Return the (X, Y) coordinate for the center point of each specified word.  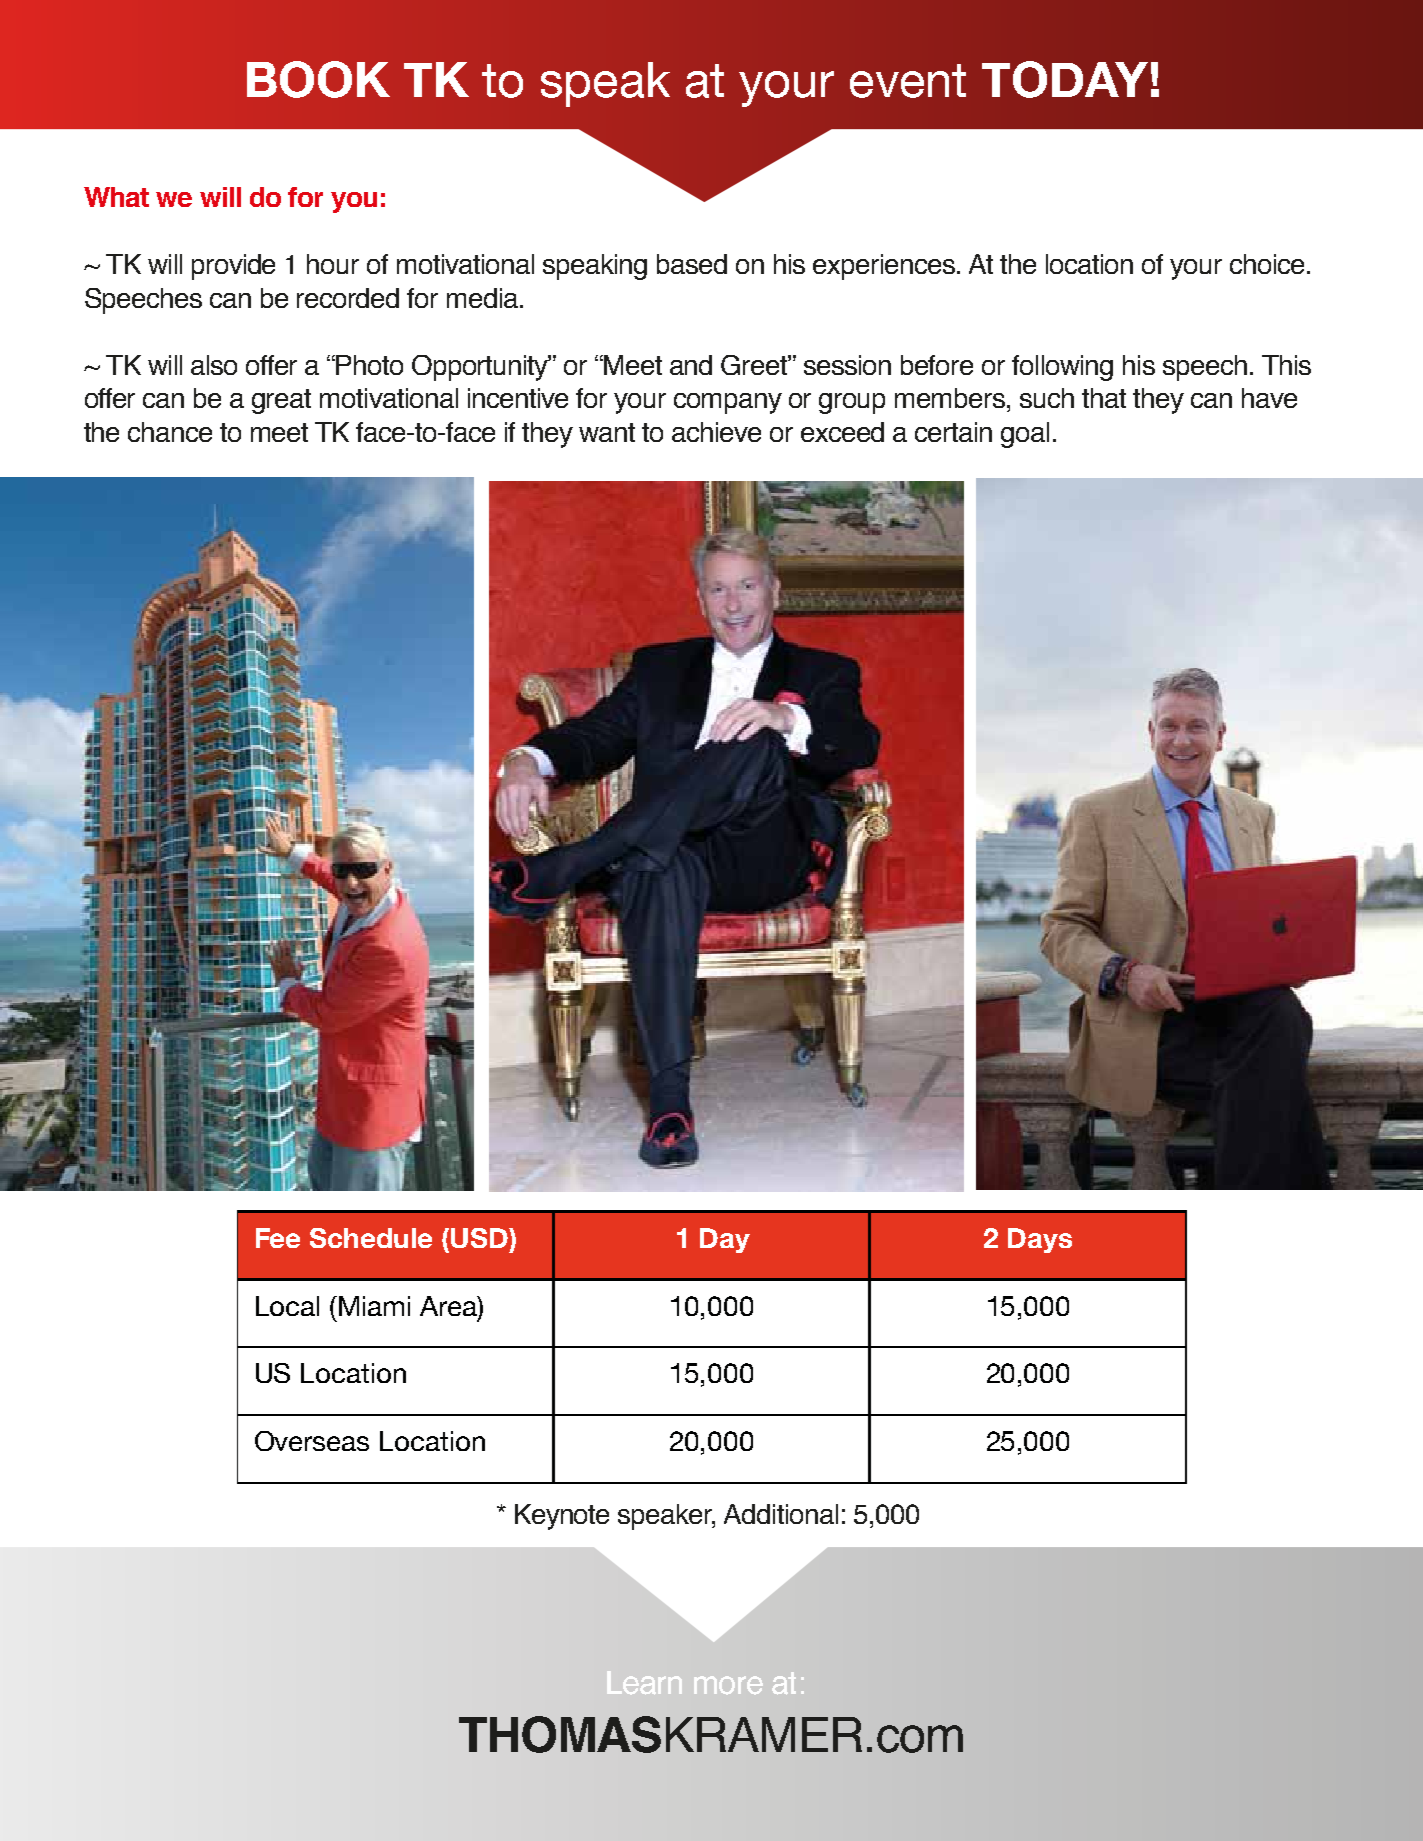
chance (170, 432)
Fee (278, 1238)
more (728, 1685)
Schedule (371, 1238)
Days (1040, 1240)
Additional (781, 1514)
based (692, 264)
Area (449, 1306)
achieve (716, 432)
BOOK (318, 79)
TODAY (1065, 79)
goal (1025, 435)
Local (287, 1306)
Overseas (312, 1441)
